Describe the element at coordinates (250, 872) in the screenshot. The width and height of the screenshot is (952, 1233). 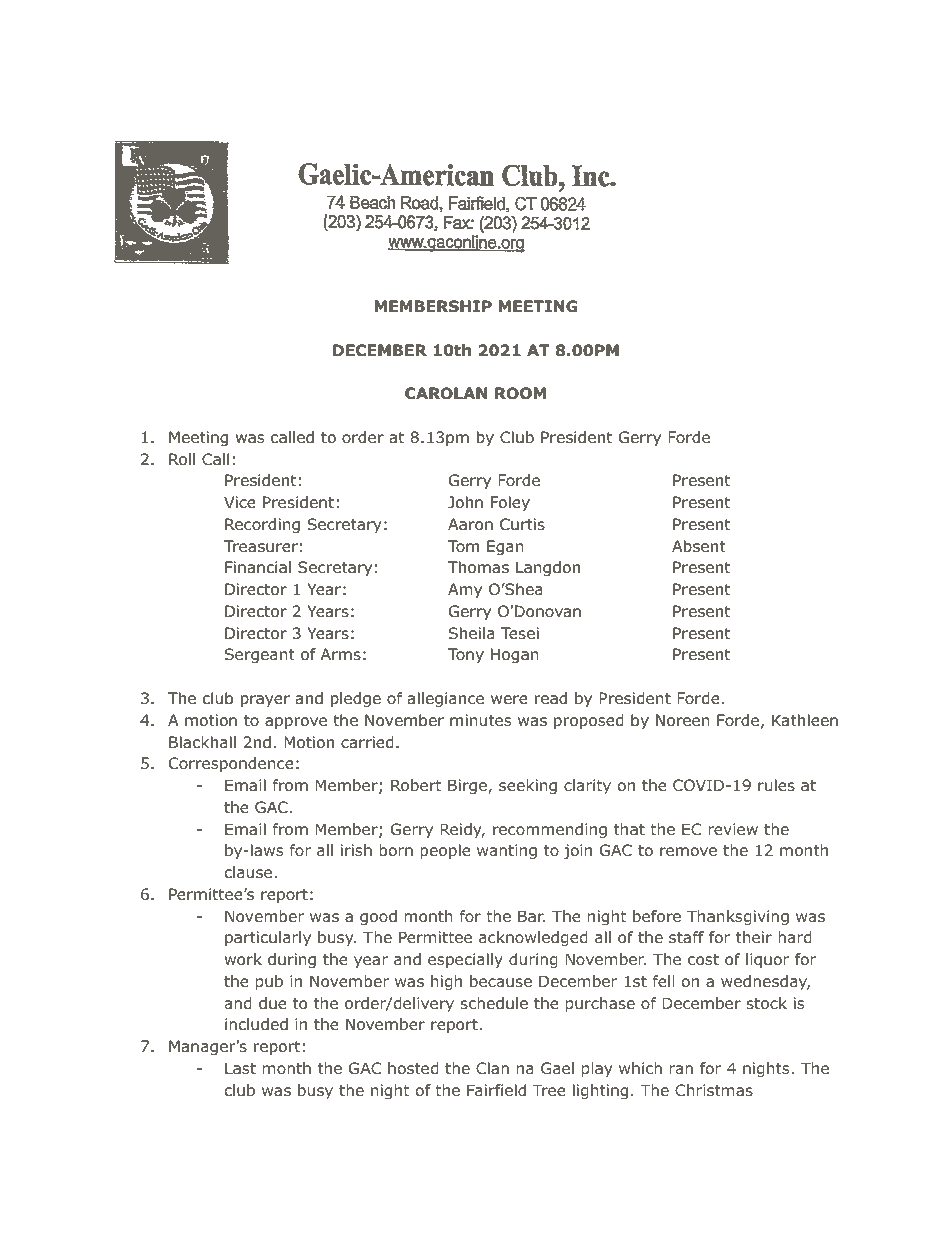
I see `clause` at that location.
